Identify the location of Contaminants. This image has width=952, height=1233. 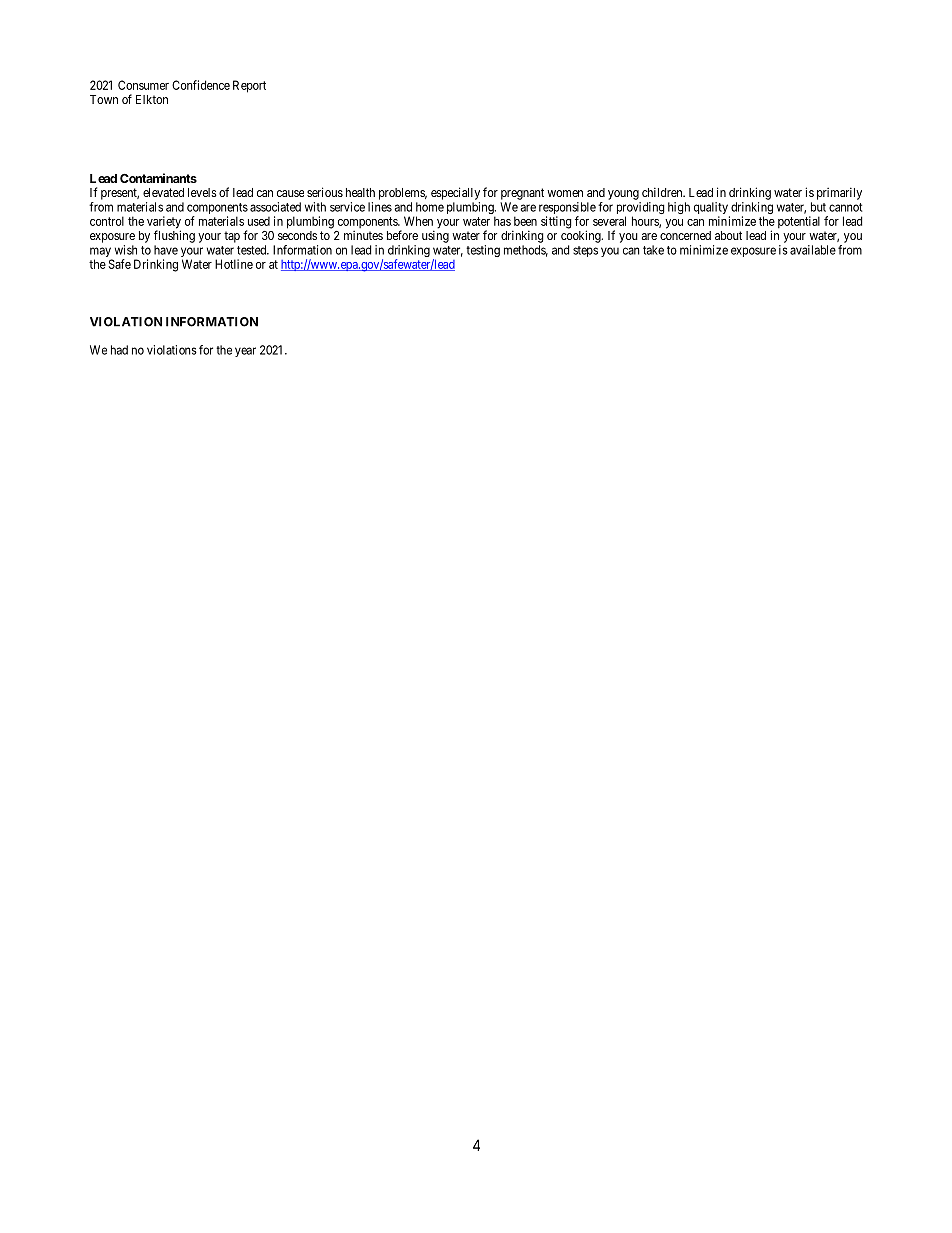
(158, 178).
